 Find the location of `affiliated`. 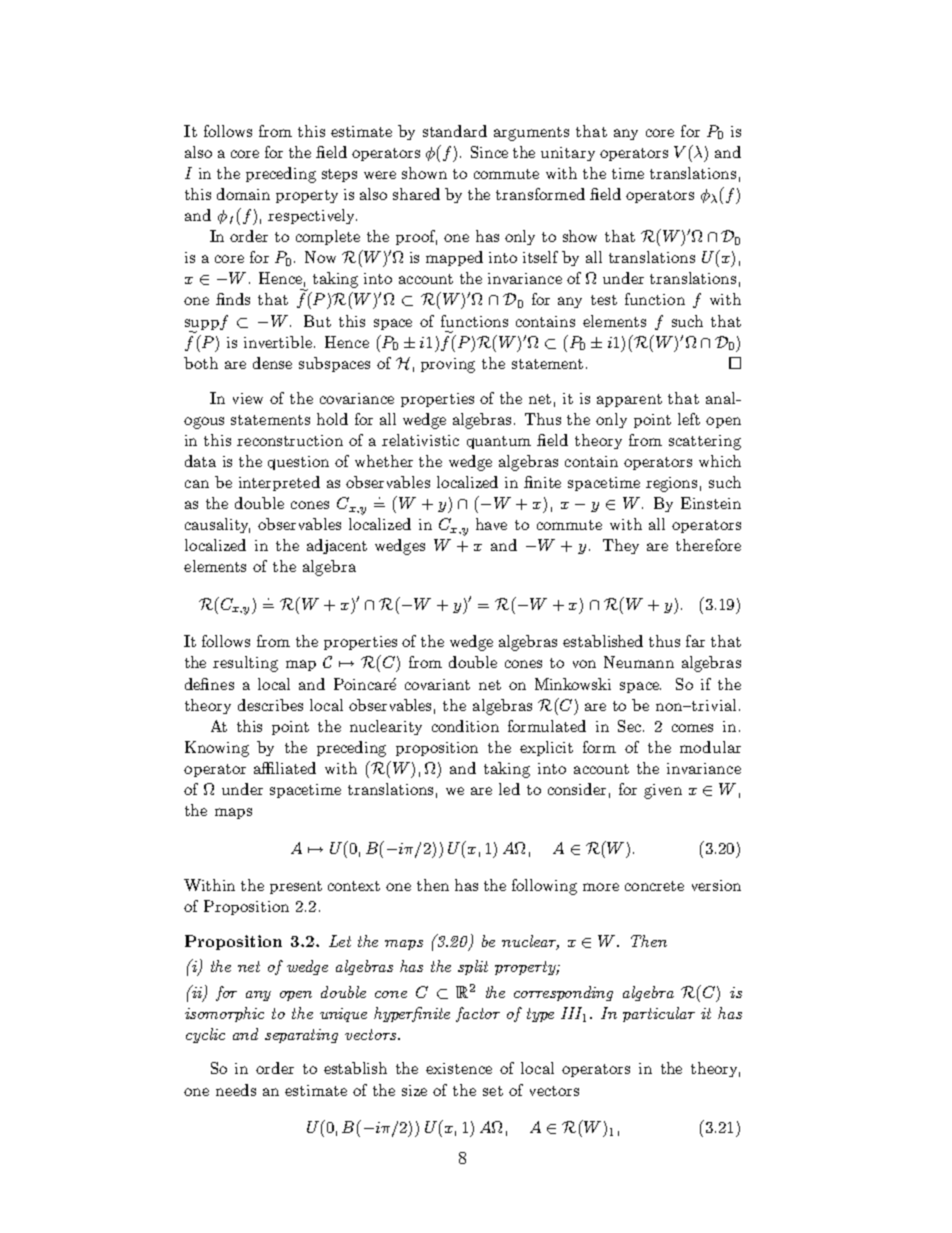

affiliated is located at coordinates (285, 768).
